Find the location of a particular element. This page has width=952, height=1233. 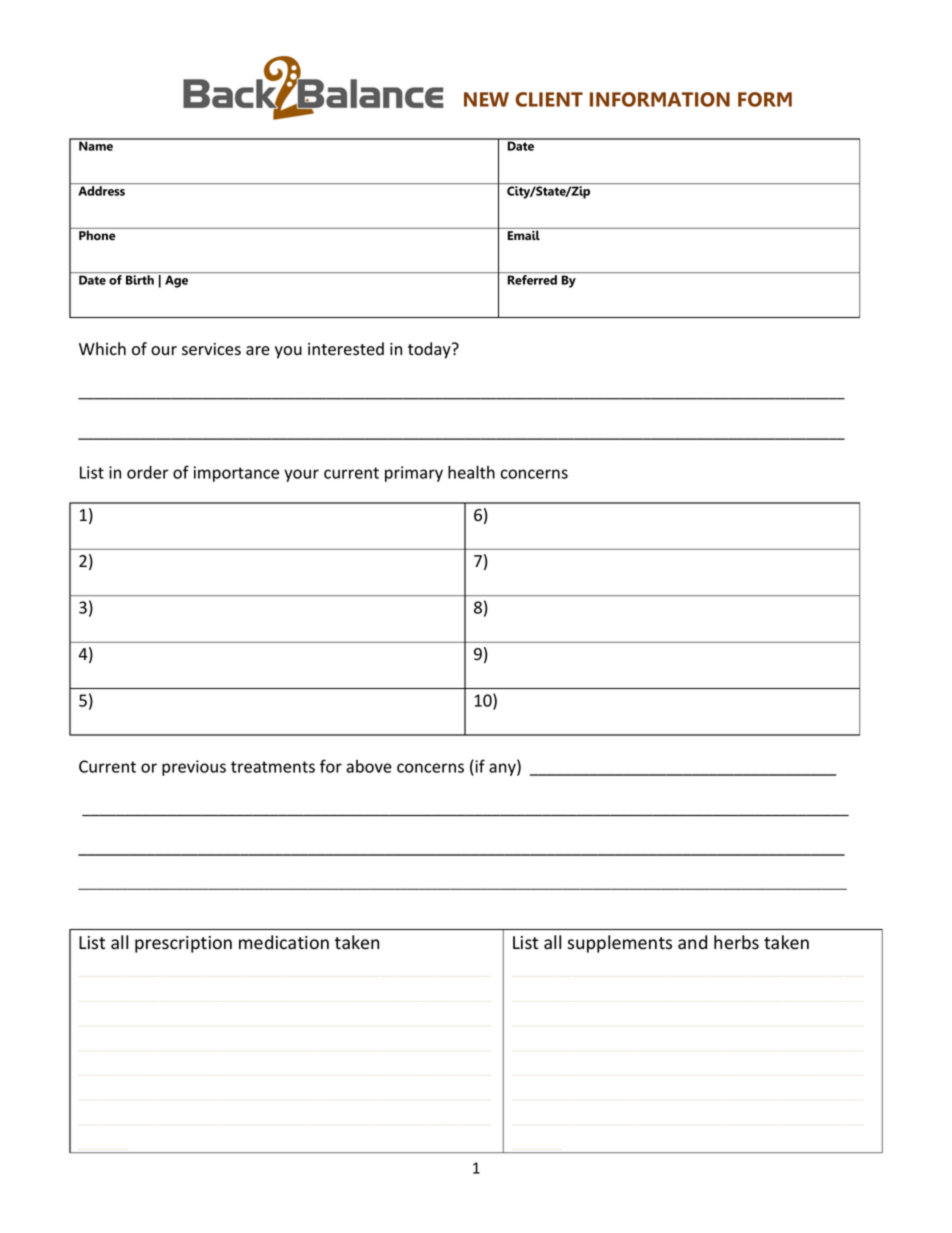

Address is located at coordinates (101, 191).
